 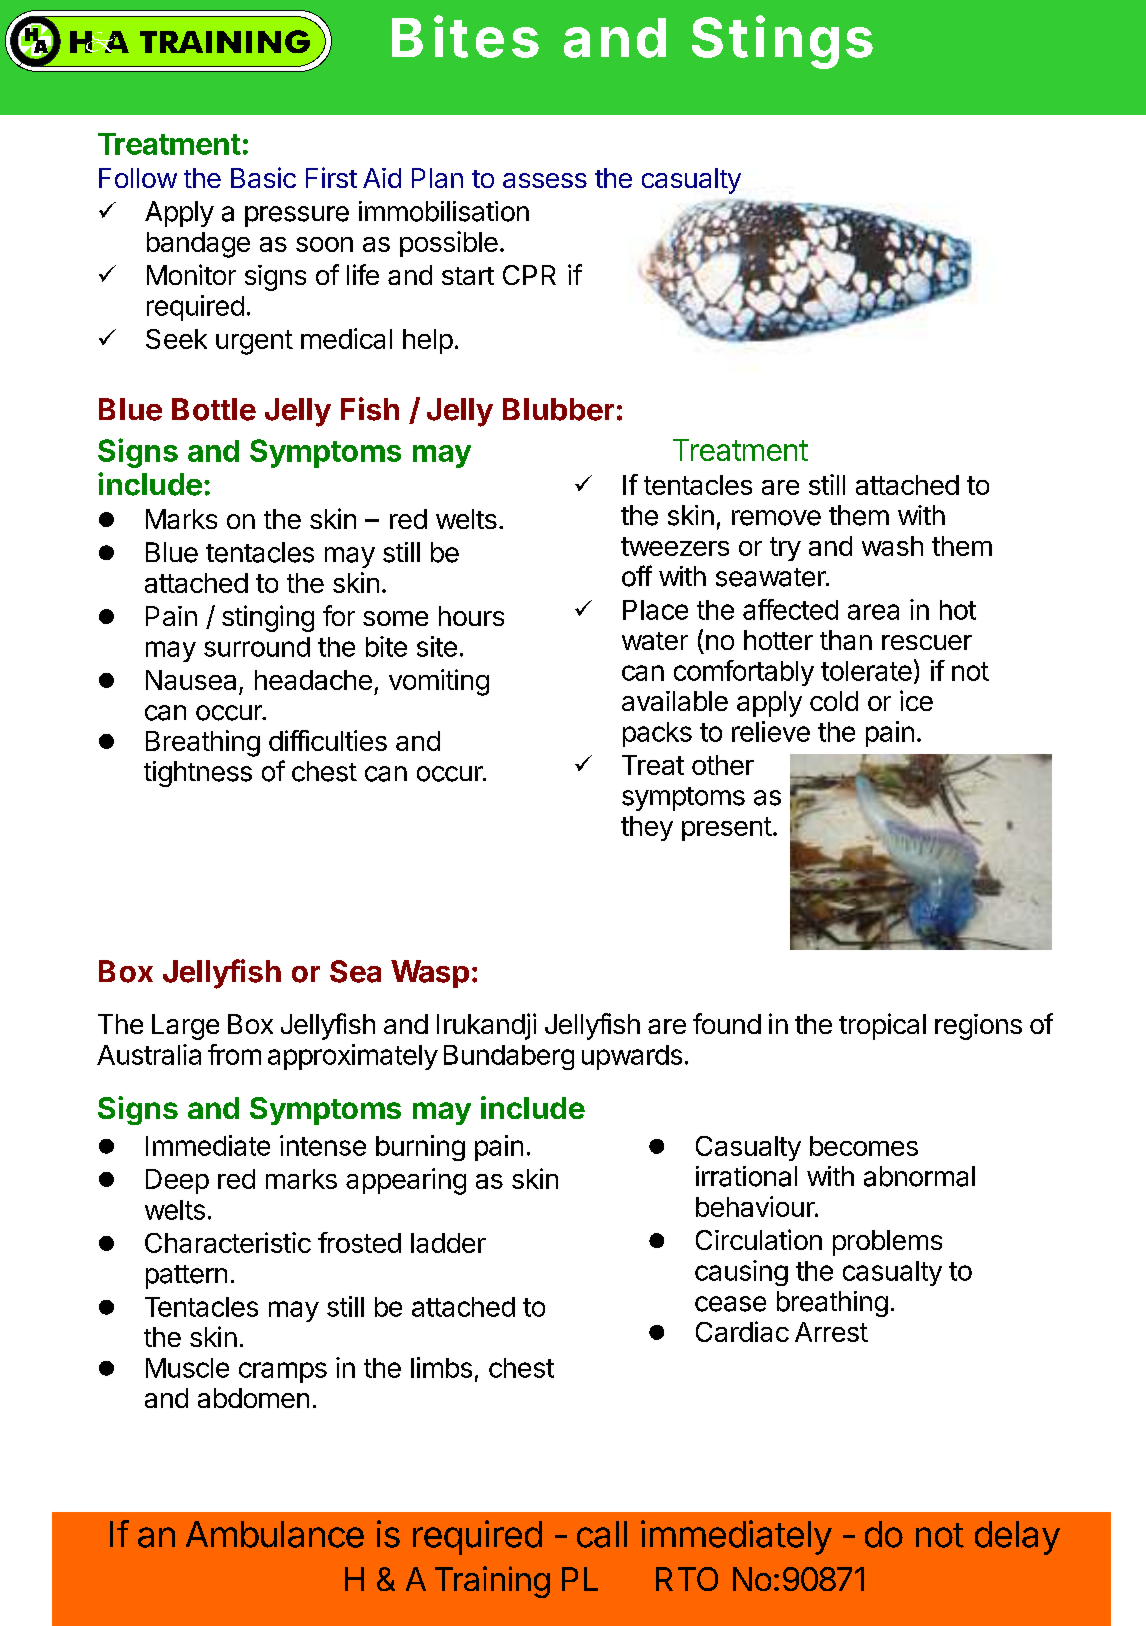 I want to click on from, so click(x=234, y=1054).
